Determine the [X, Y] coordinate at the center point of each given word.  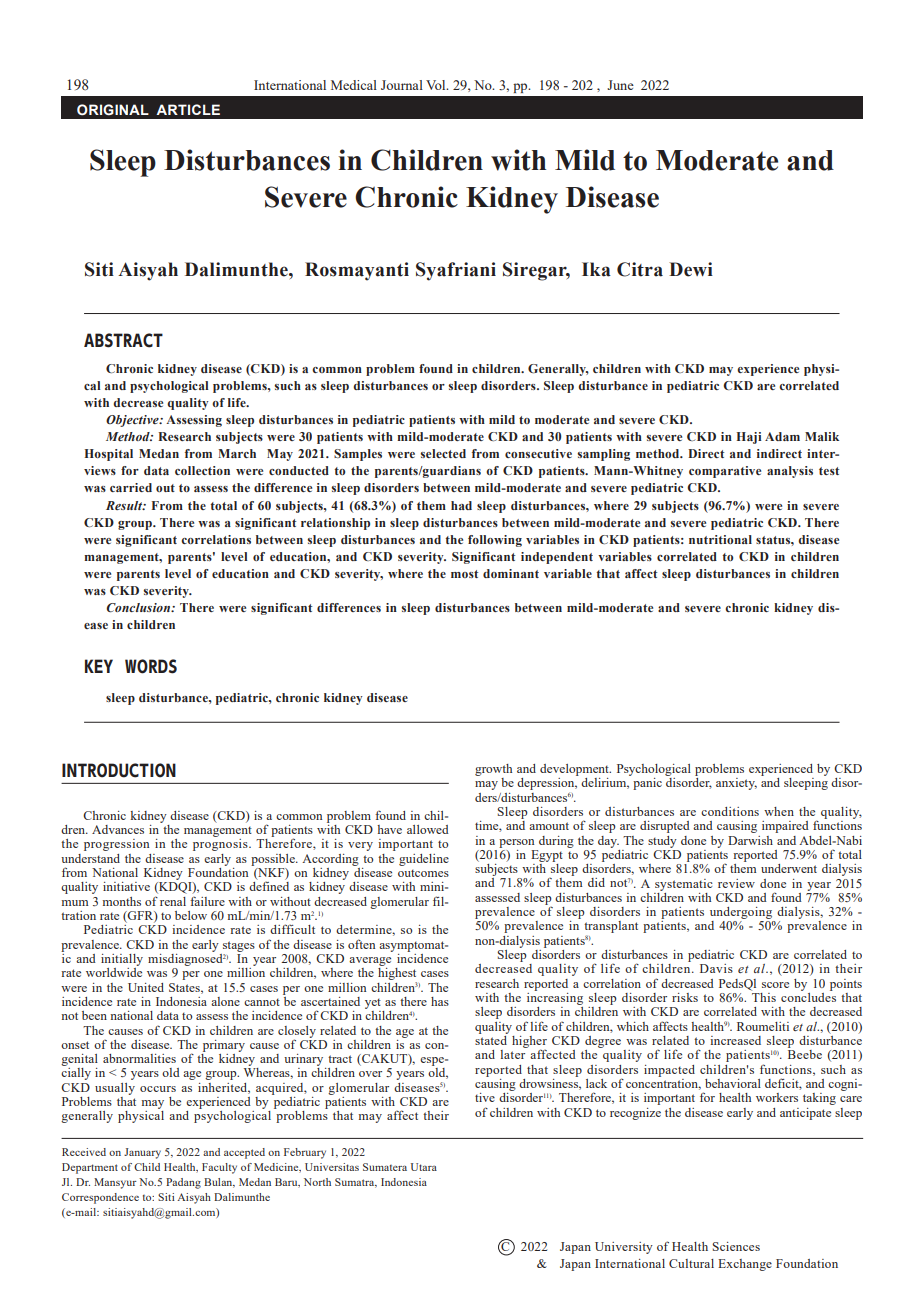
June [620, 85]
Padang [183, 1183]
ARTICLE [188, 109]
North [317, 1182]
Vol [437, 85]
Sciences [736, 1246]
